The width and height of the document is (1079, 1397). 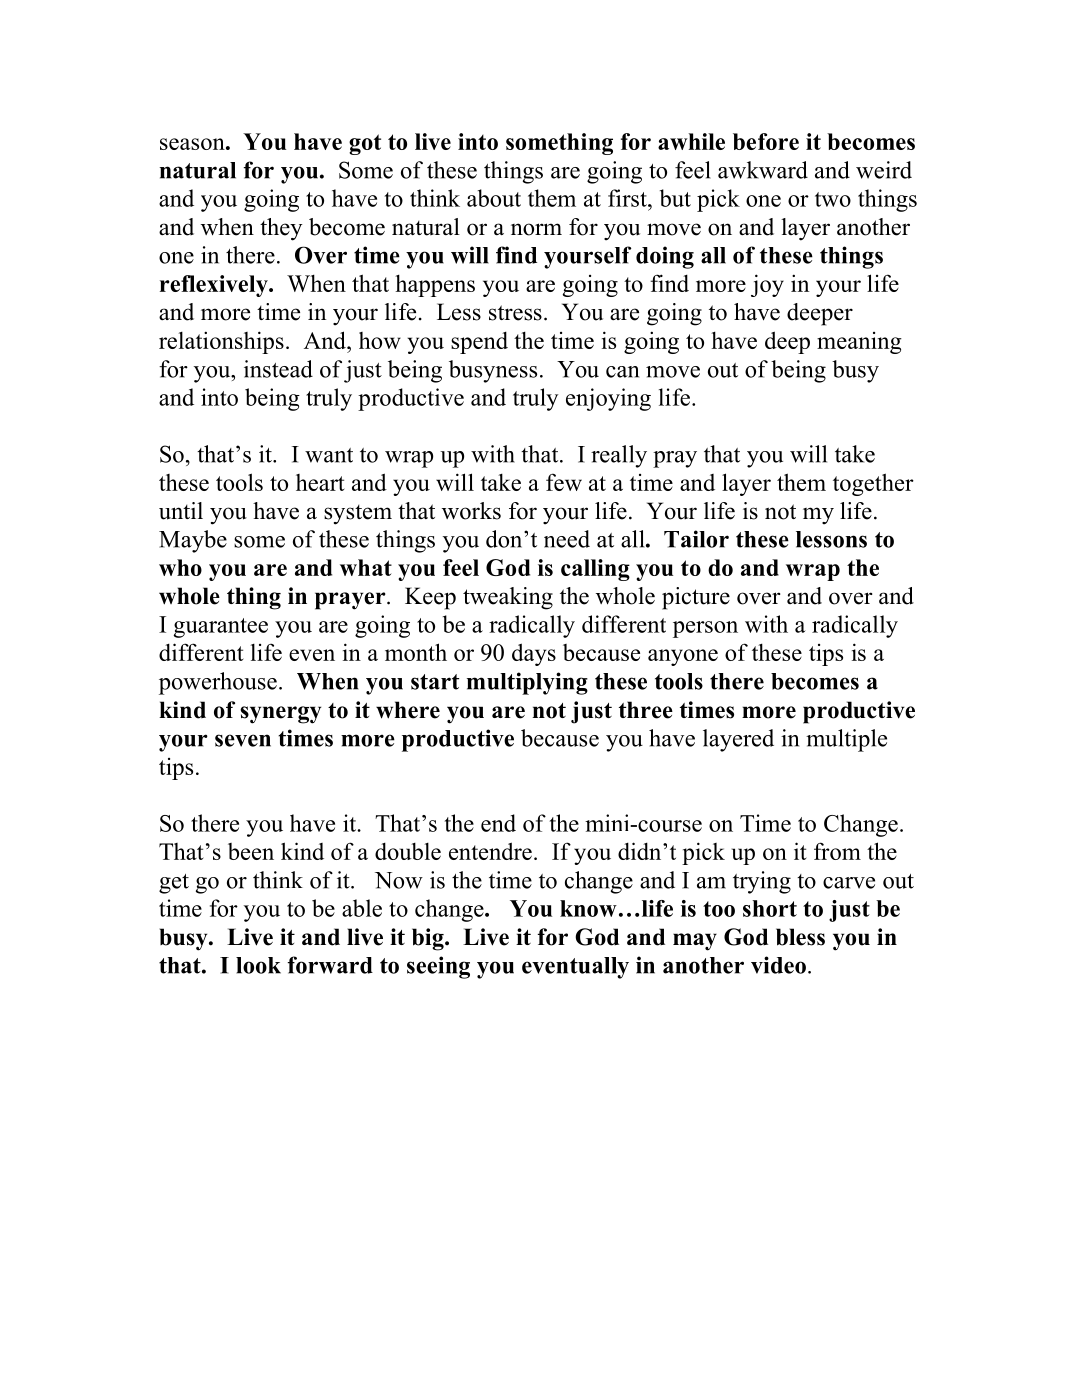 What do you see at coordinates (763, 170) in the document?
I see `awkward` at bounding box center [763, 170].
